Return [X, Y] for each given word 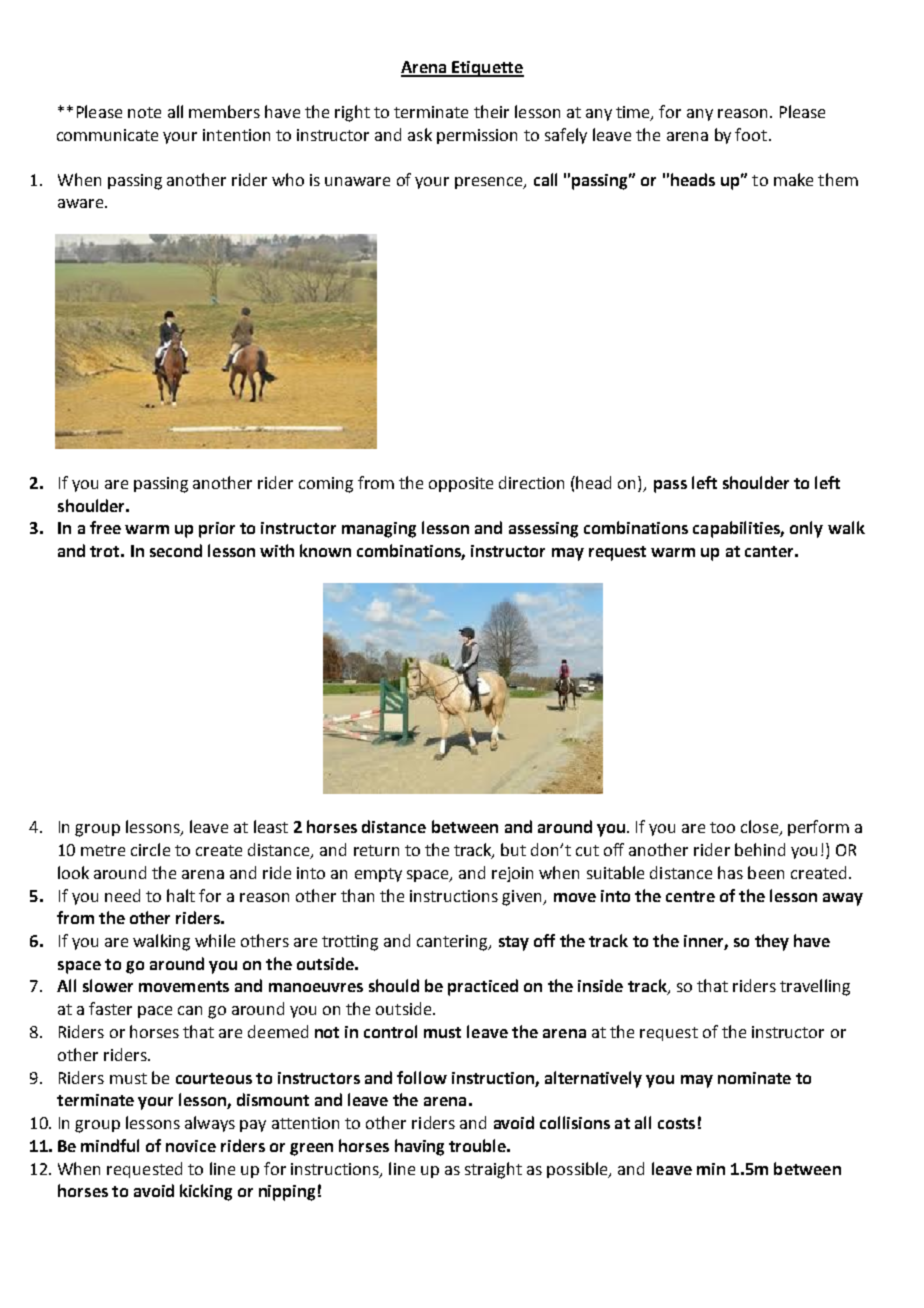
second [176, 550]
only [806, 529]
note [144, 112]
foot [752, 134]
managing [379, 530]
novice [191, 1146]
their [491, 111]
